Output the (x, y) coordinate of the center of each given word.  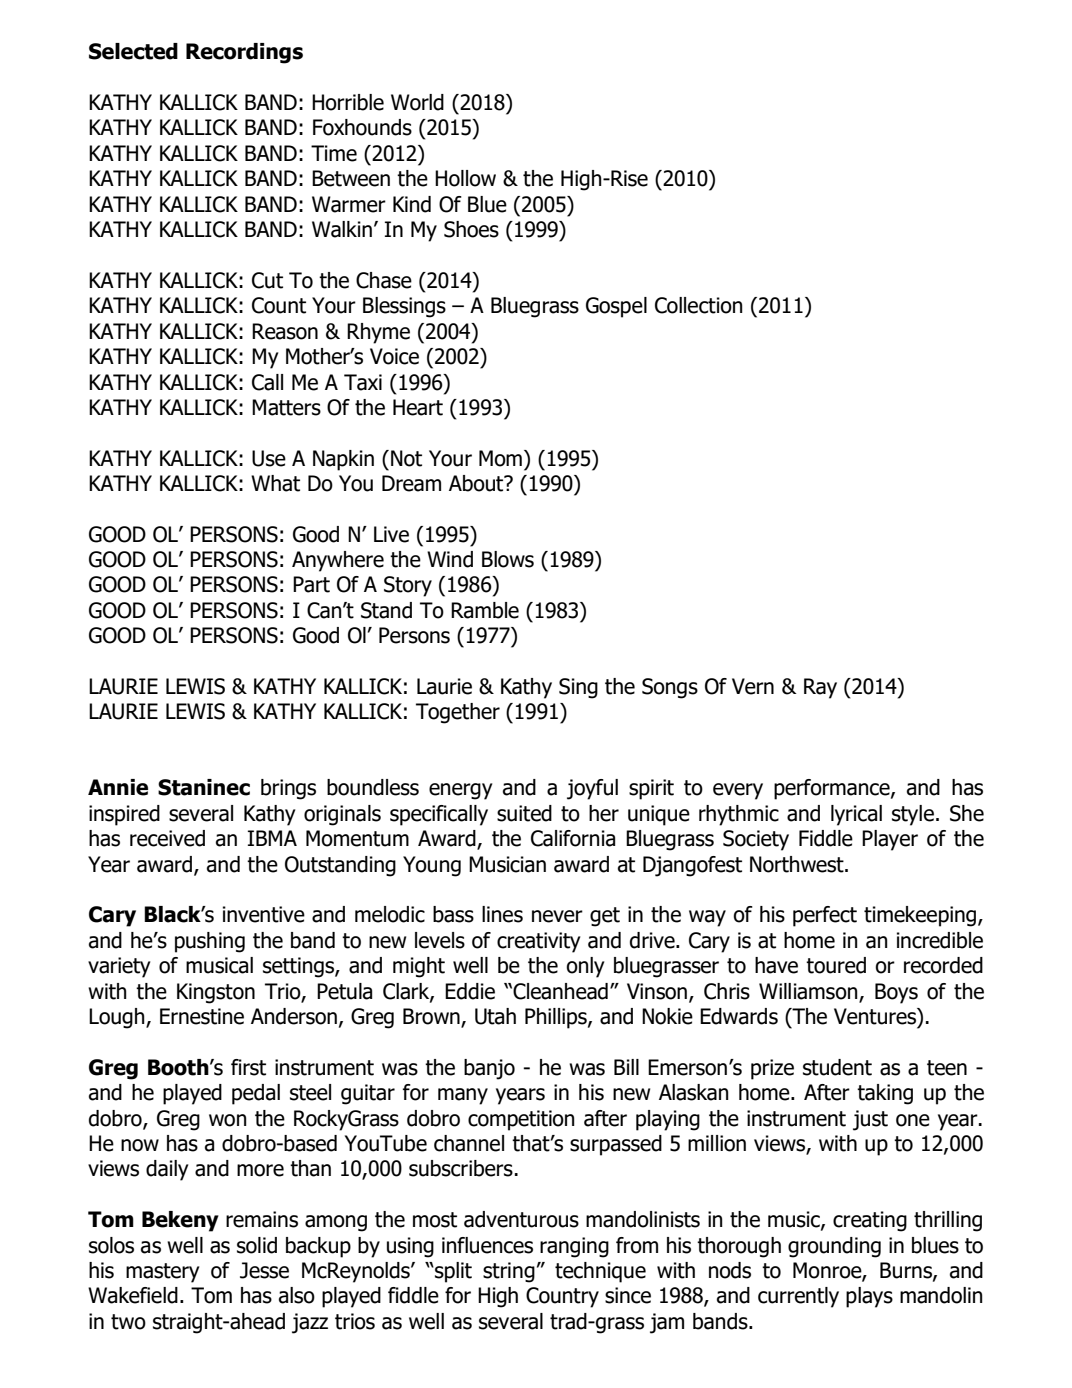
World (417, 102)
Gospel (616, 307)
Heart (418, 407)
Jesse (264, 1270)
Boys (896, 993)
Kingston (216, 993)
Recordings (244, 53)
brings (288, 789)
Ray (820, 688)
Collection (699, 305)
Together (458, 713)
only (585, 967)
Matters (286, 407)
